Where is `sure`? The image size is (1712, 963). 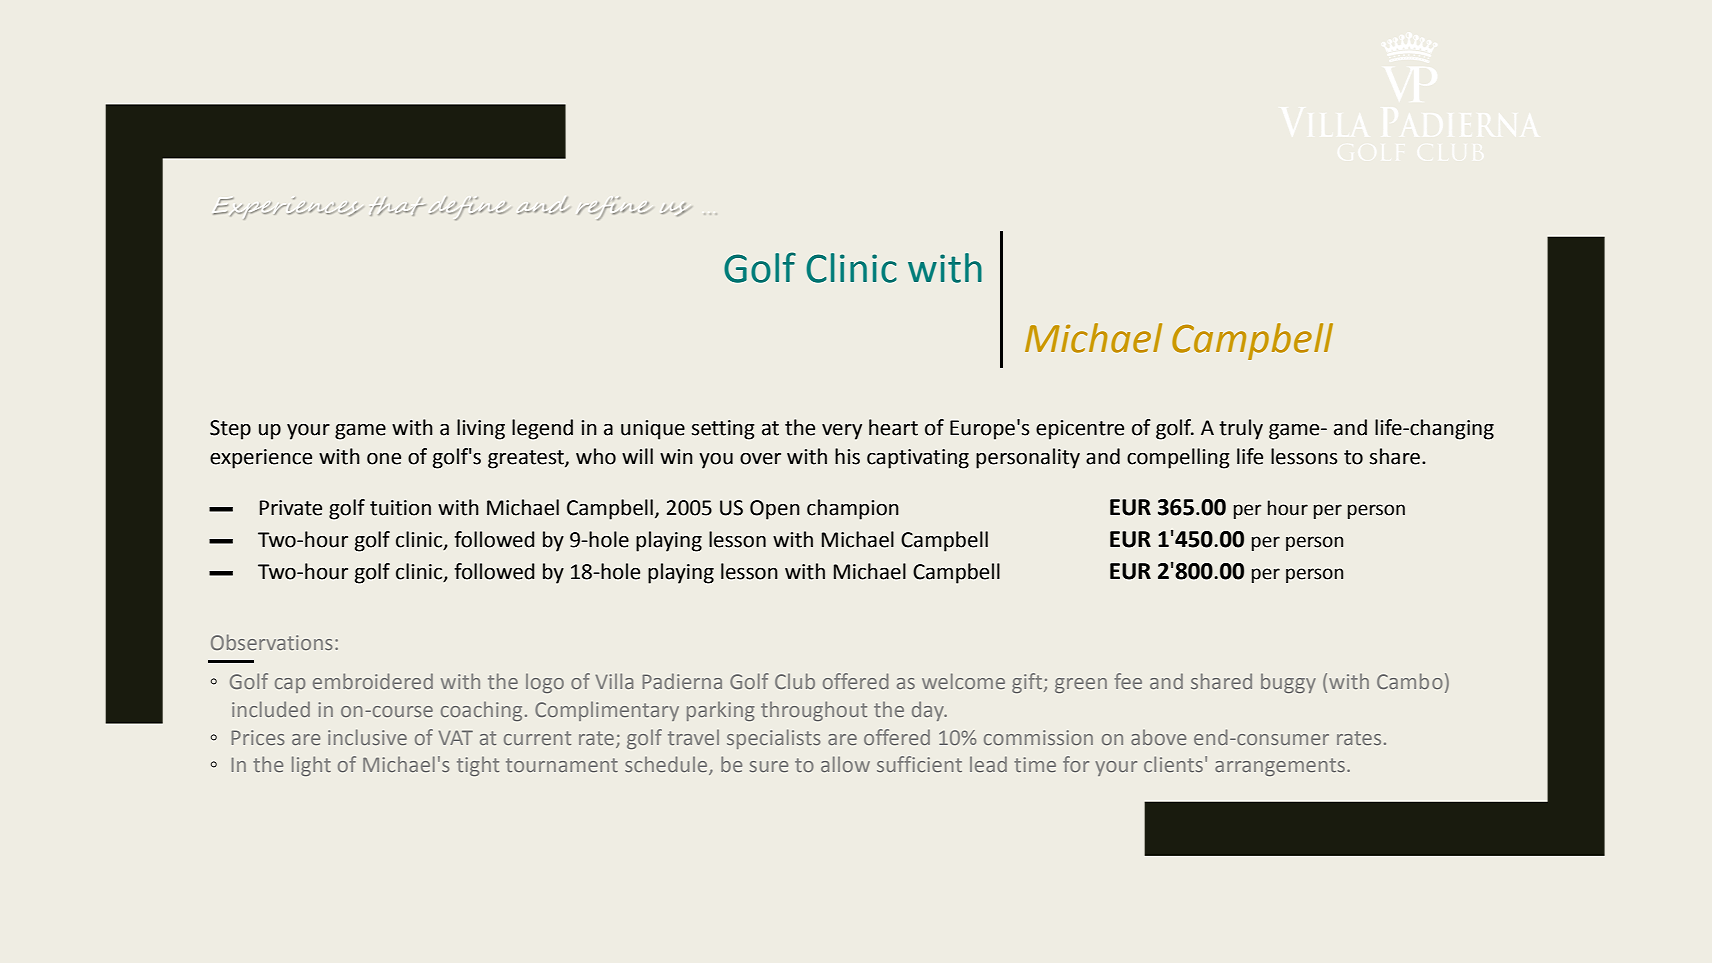
sure is located at coordinates (769, 766).
